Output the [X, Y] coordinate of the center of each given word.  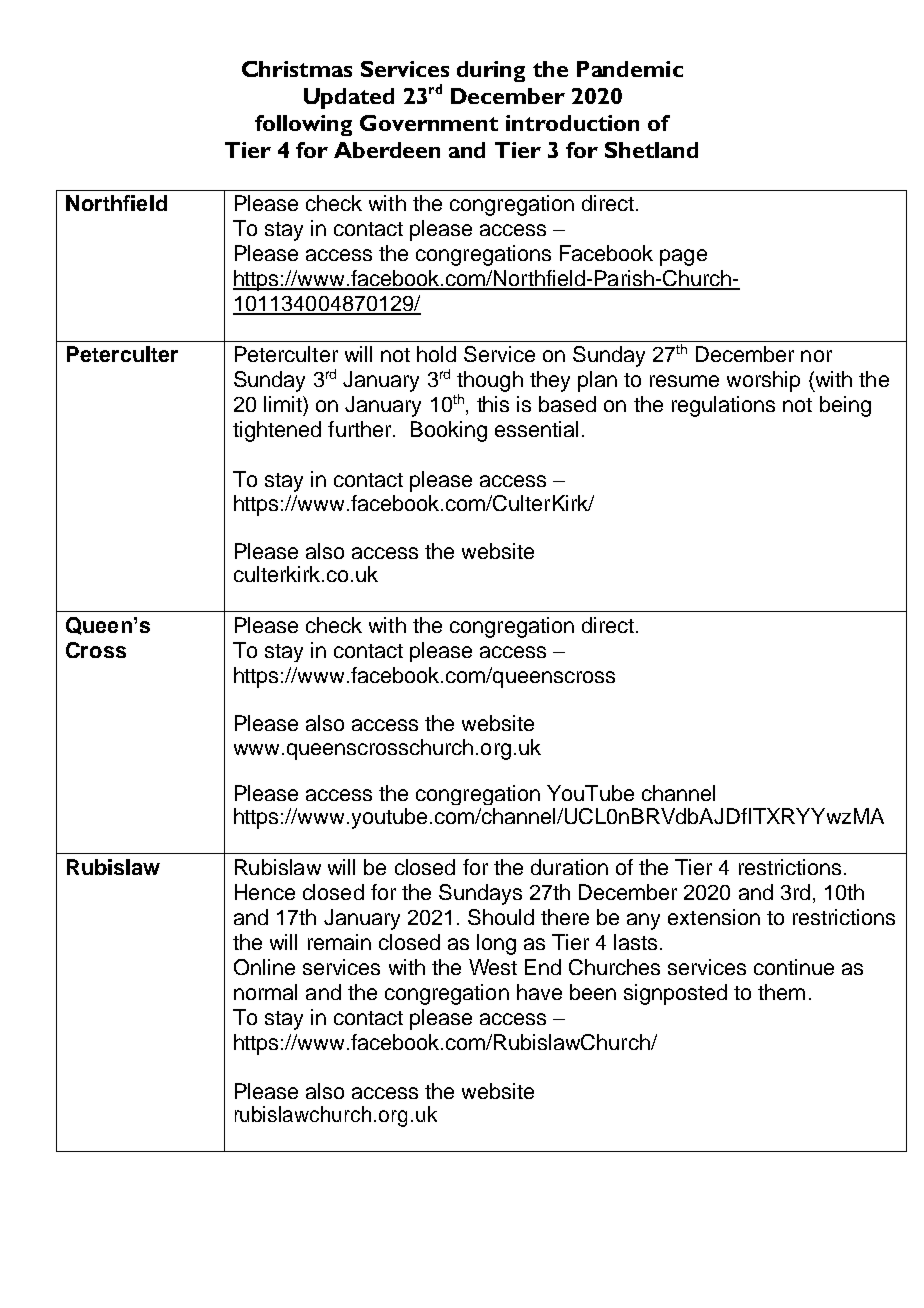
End [543, 967]
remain [339, 942]
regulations [723, 406]
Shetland [651, 150]
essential [536, 429]
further [361, 429]
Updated [349, 98]
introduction [572, 123]
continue [794, 967]
